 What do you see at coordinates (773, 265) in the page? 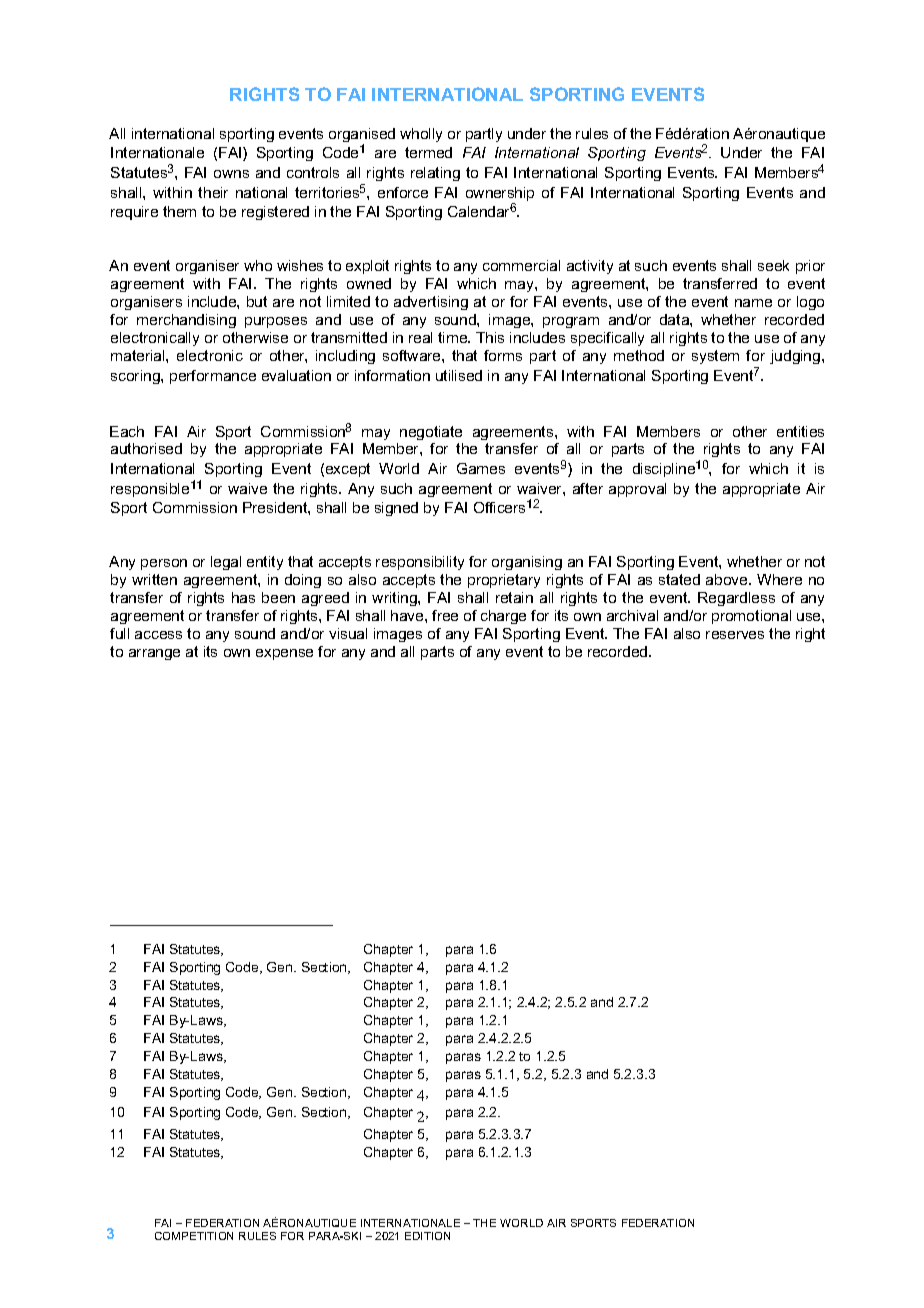
I see `seek` at bounding box center [773, 265].
